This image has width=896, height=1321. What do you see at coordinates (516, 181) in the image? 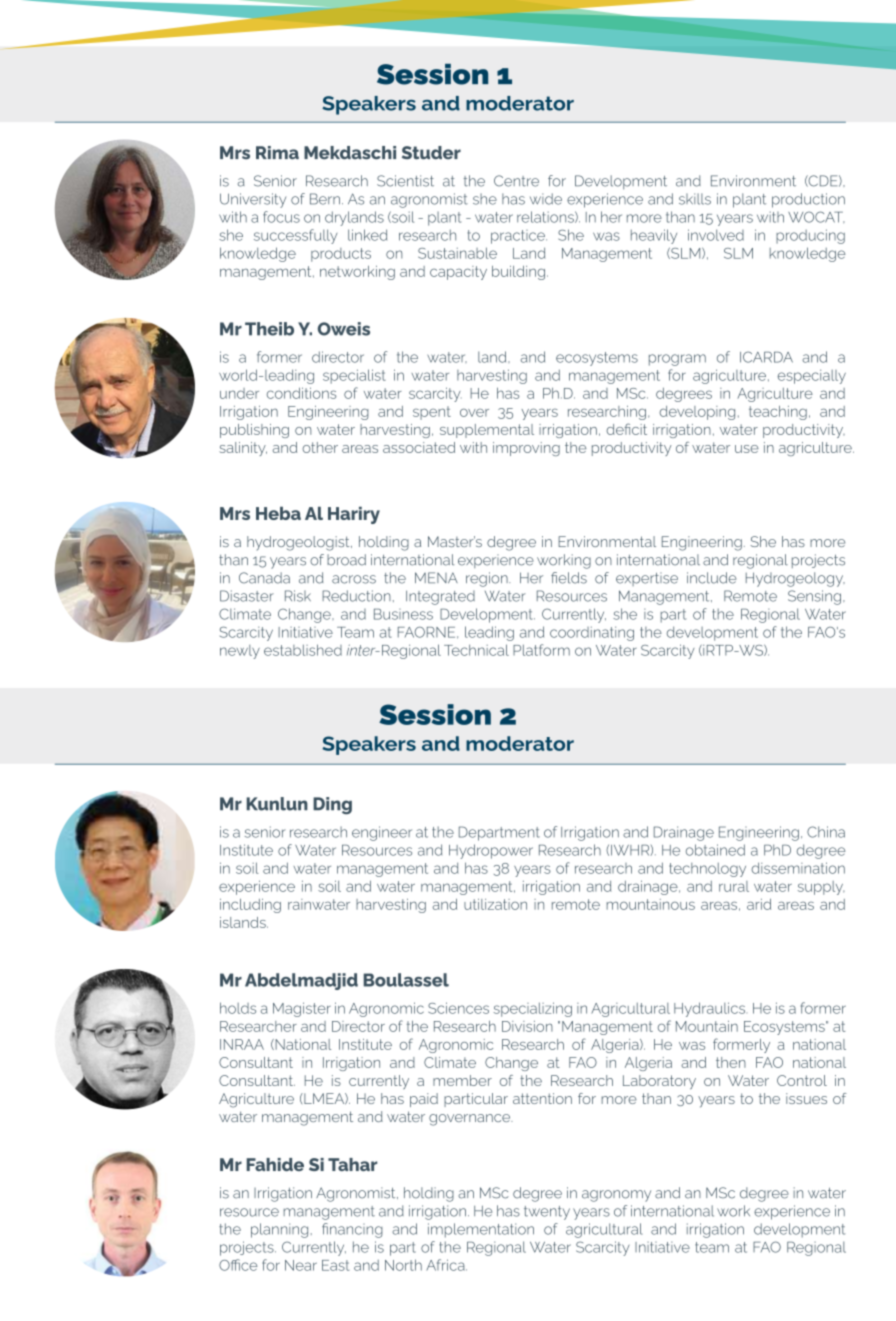
I see `Centre` at bounding box center [516, 181].
